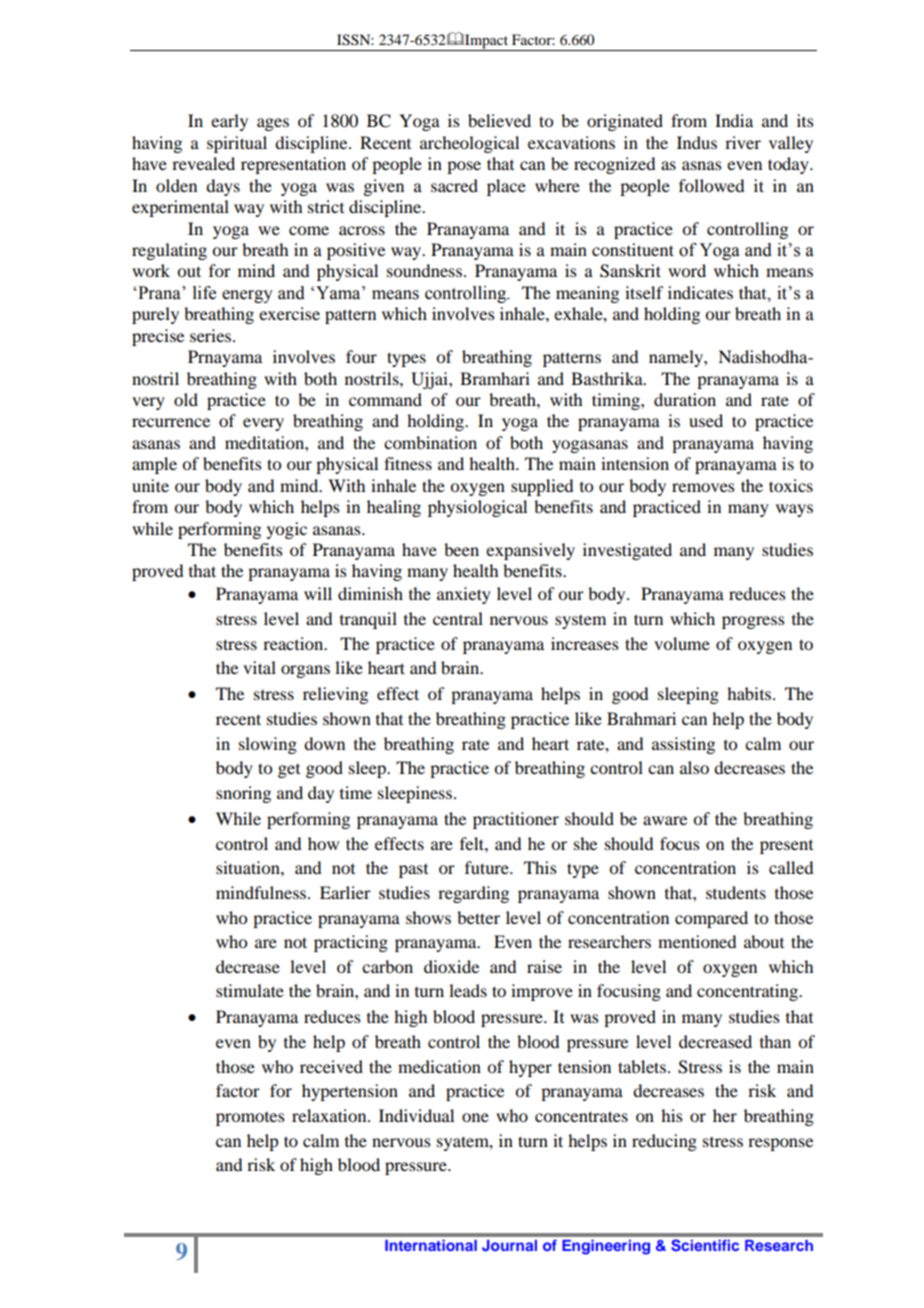 The height and width of the screenshot is (1308, 924). Describe the element at coordinates (458, 618) in the screenshot. I see `central` at that location.
